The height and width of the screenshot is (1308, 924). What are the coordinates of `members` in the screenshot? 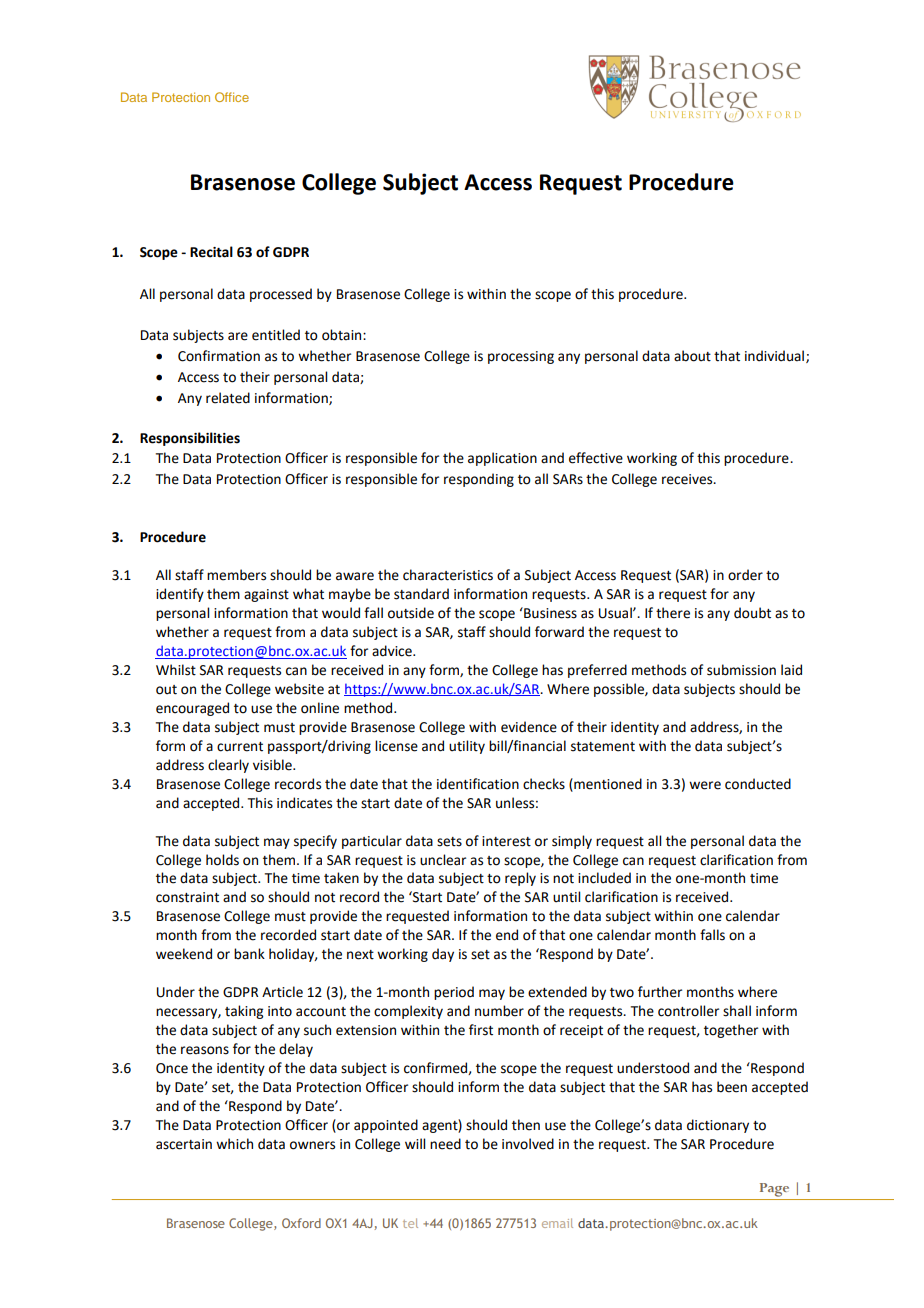 It's located at (236, 575).
